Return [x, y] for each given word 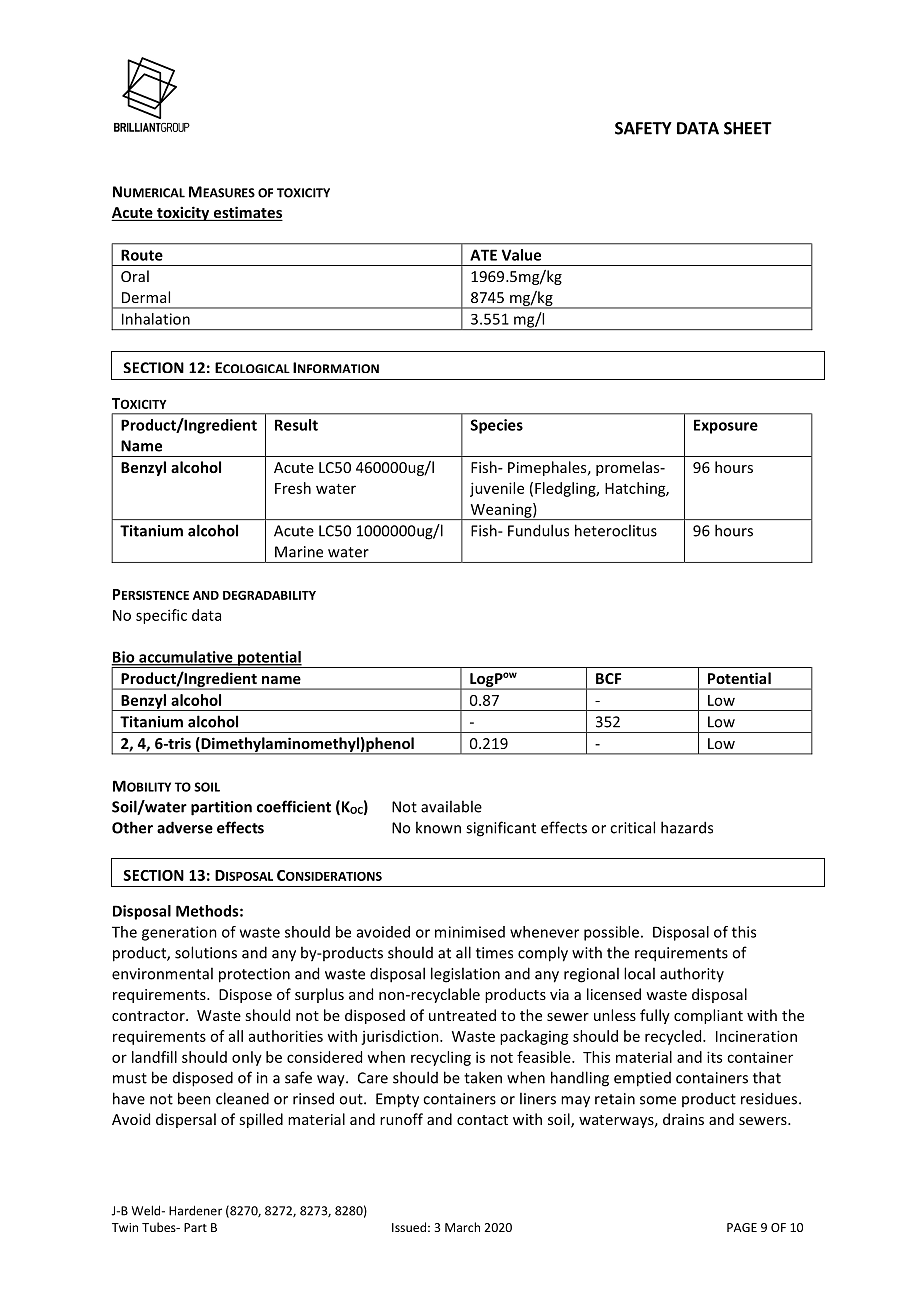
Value [521, 255]
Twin [125, 1227]
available [451, 806]
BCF [608, 678]
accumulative [186, 658]
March [462, 1227]
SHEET [748, 128]
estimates [247, 213]
